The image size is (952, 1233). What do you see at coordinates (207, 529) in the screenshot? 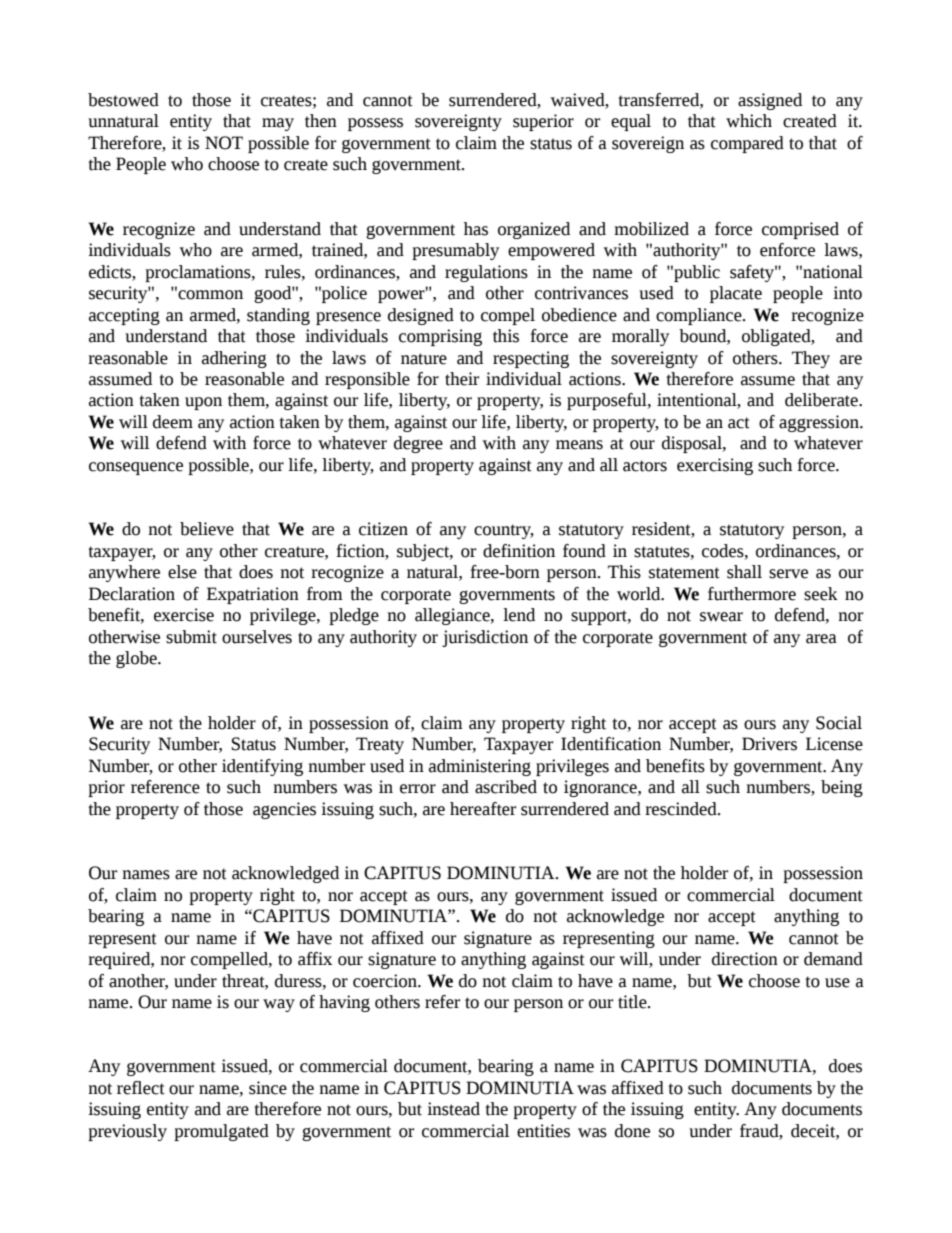
I see `believe` at bounding box center [207, 529].
